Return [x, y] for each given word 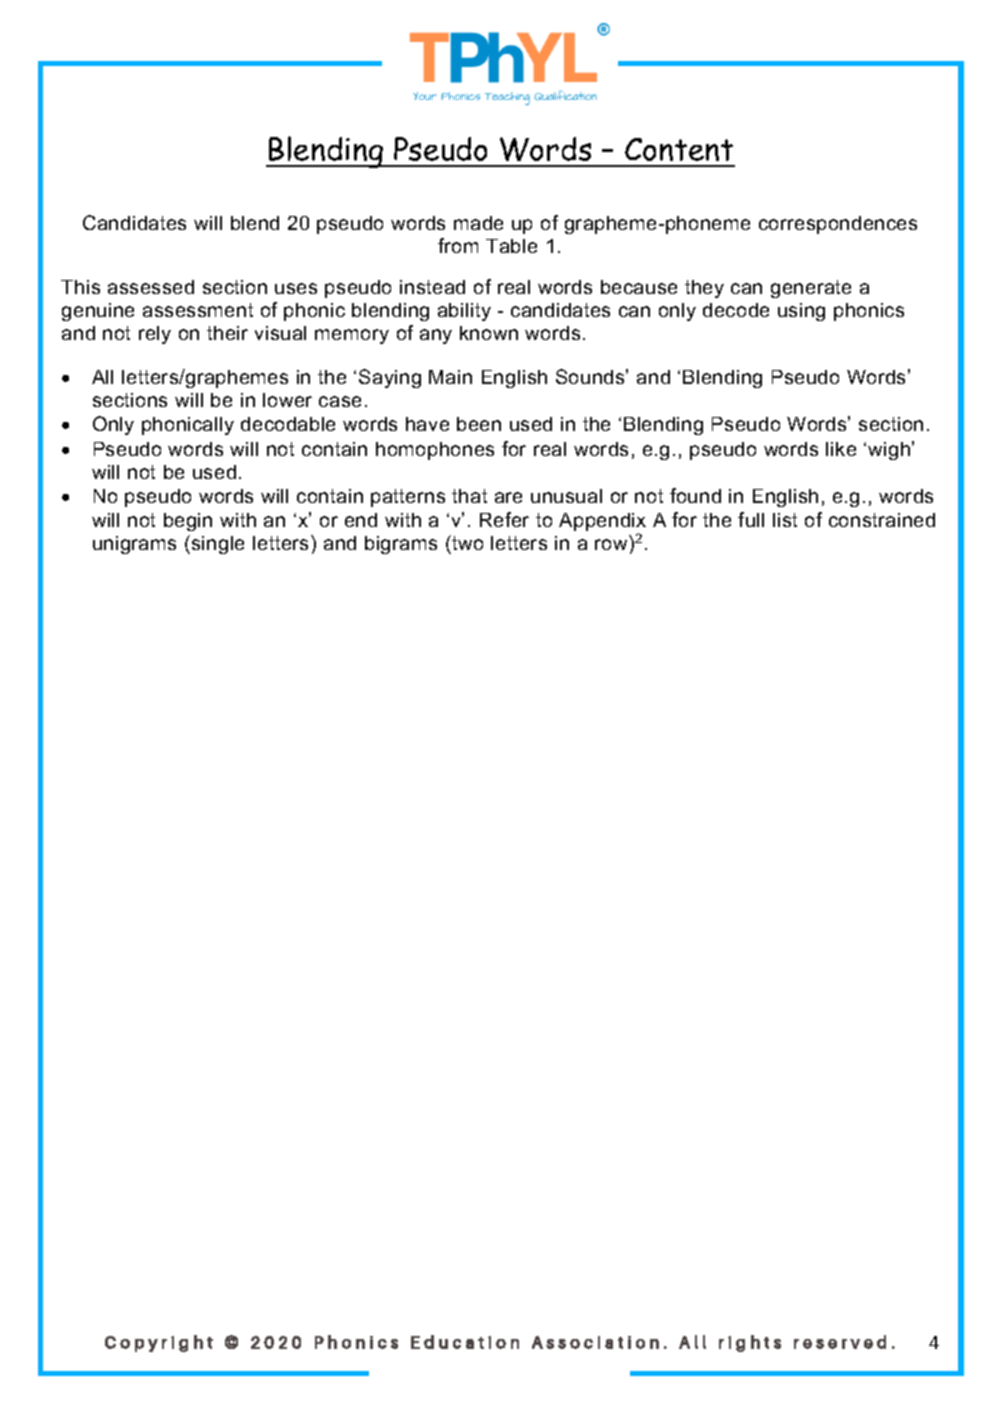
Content [679, 149]
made [478, 223]
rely [155, 335]
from [458, 245]
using [801, 312]
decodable [288, 424]
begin [188, 522]
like [841, 449]
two [466, 542]
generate [811, 289]
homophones [435, 451]
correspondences [838, 225]
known [489, 333]
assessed [151, 287]
